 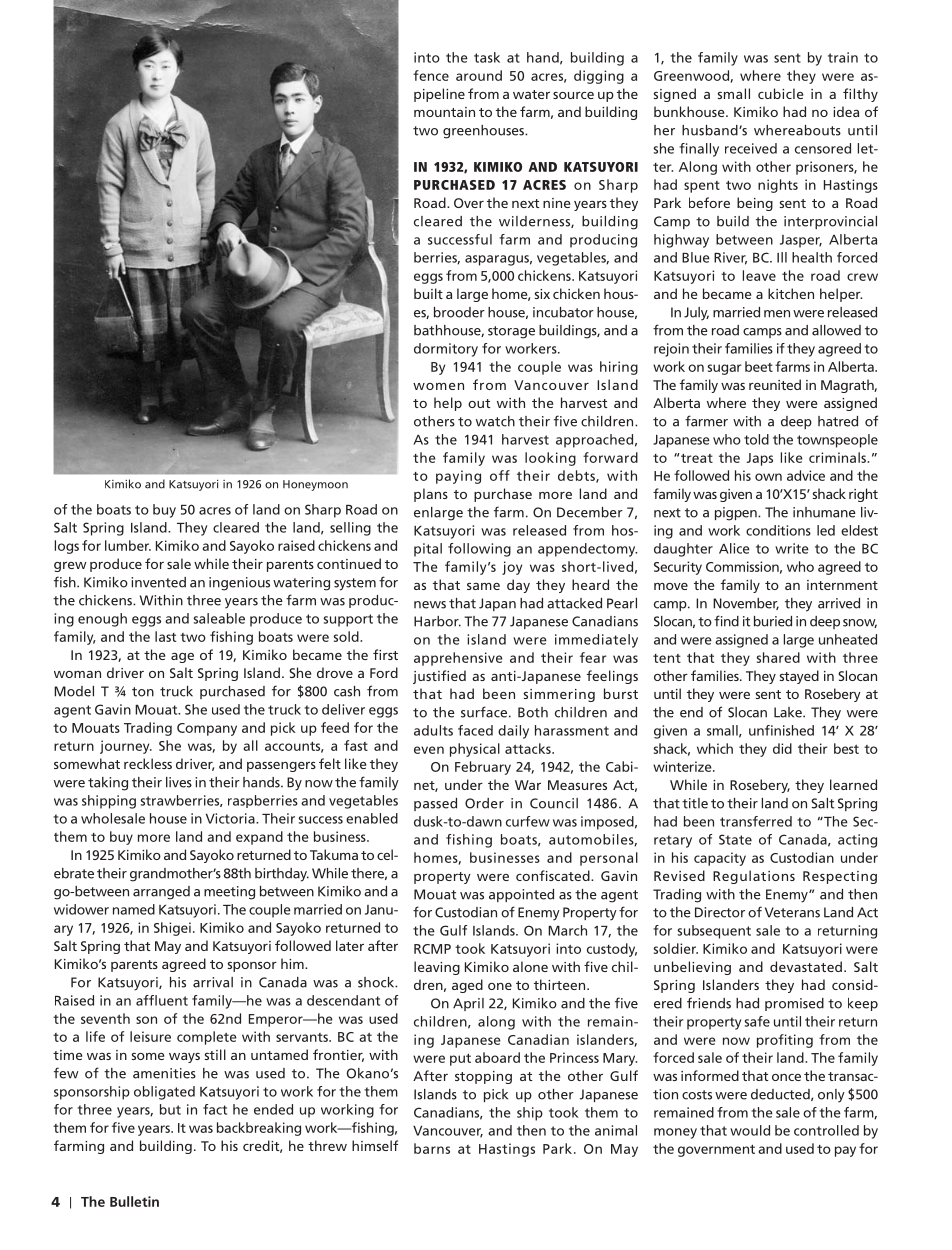 What do you see at coordinates (780, 93) in the document?
I see `cubicle` at bounding box center [780, 93].
